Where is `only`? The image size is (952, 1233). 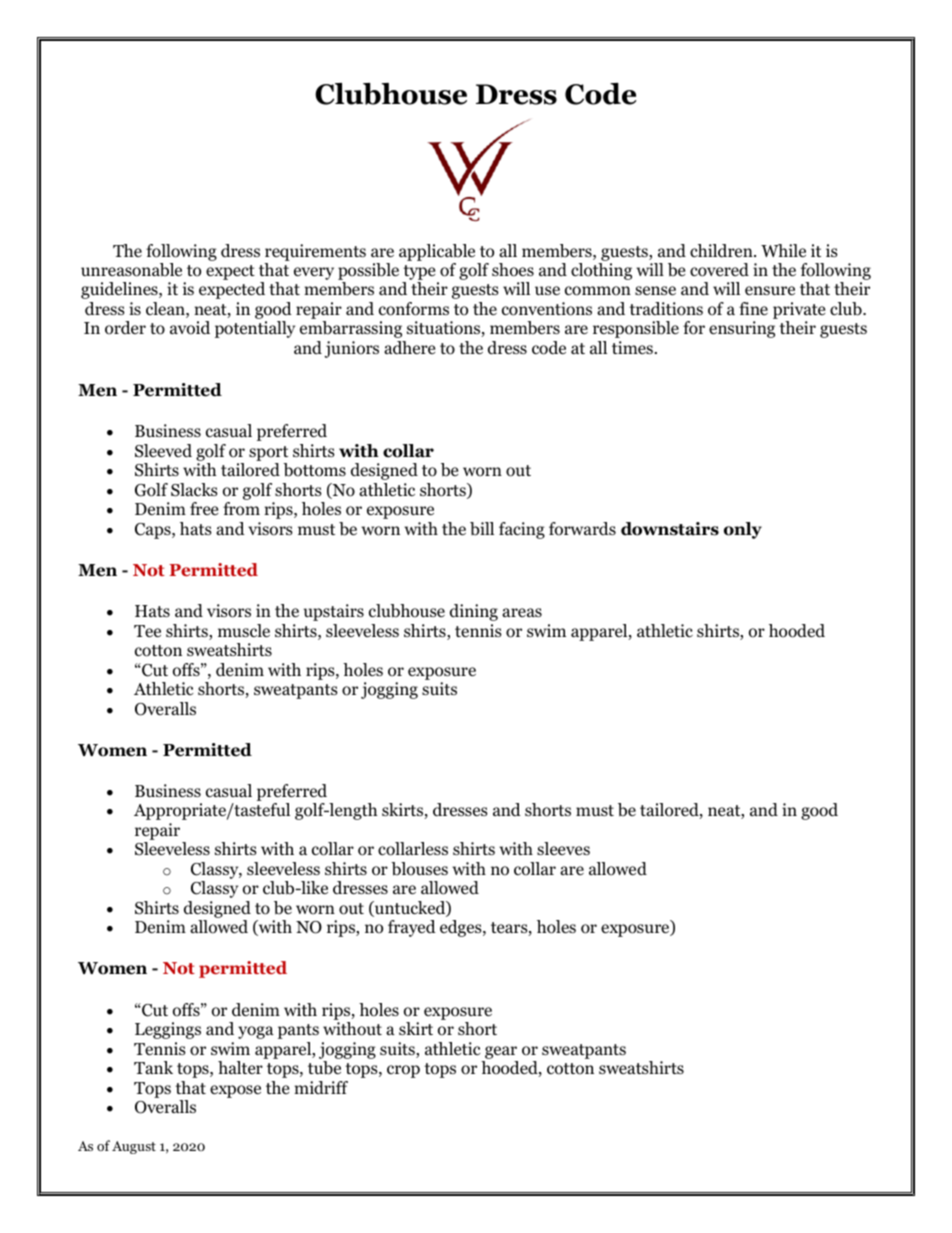 only is located at coordinates (743, 530).
